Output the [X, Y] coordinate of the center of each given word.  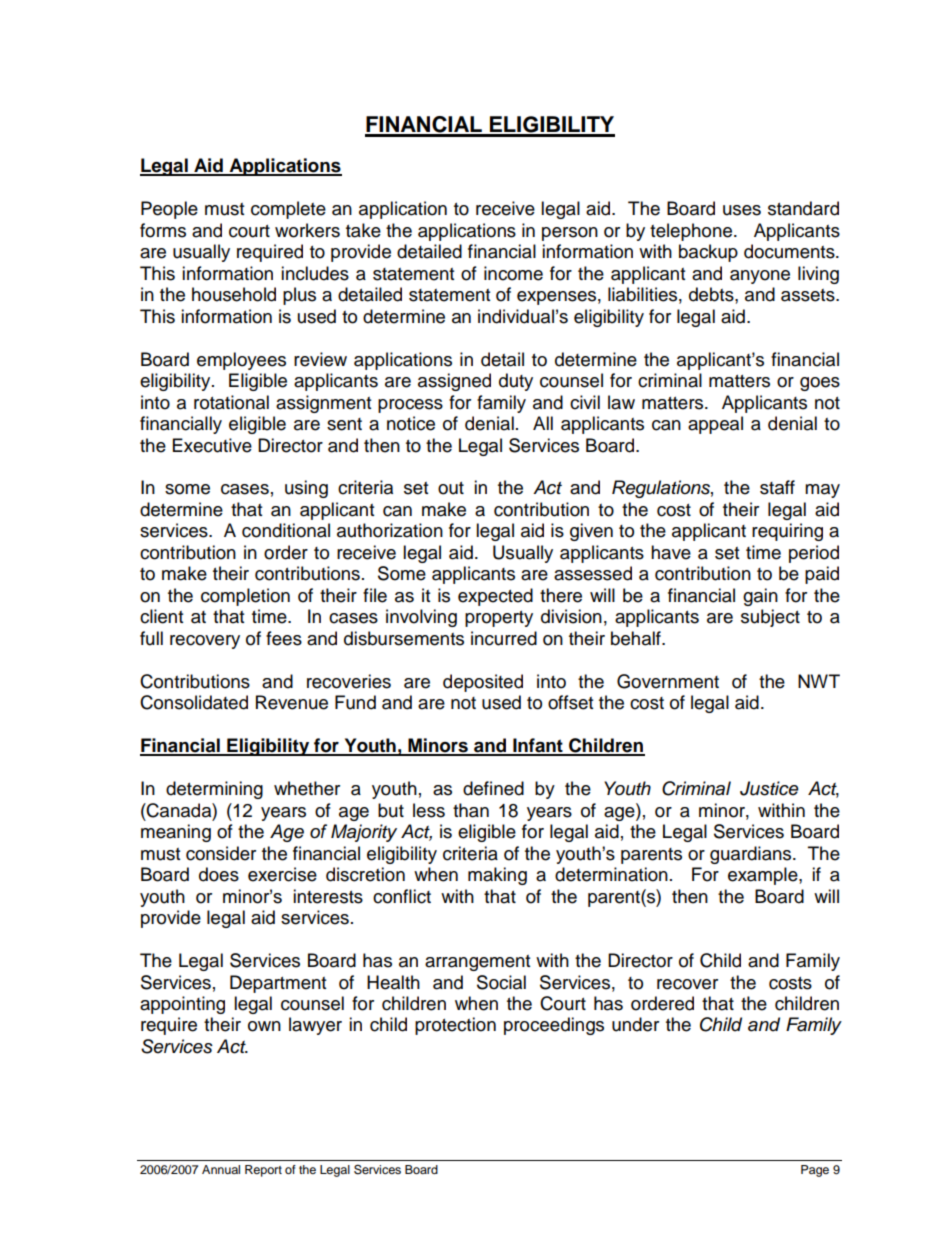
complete [288, 210]
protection [455, 1026]
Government [668, 681]
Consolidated [194, 702]
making [497, 876]
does [219, 874]
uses [742, 210]
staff [777, 487]
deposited [483, 683]
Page [815, 1171]
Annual [221, 1169]
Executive [212, 445]
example [764, 876]
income [513, 273]
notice [411, 423]
